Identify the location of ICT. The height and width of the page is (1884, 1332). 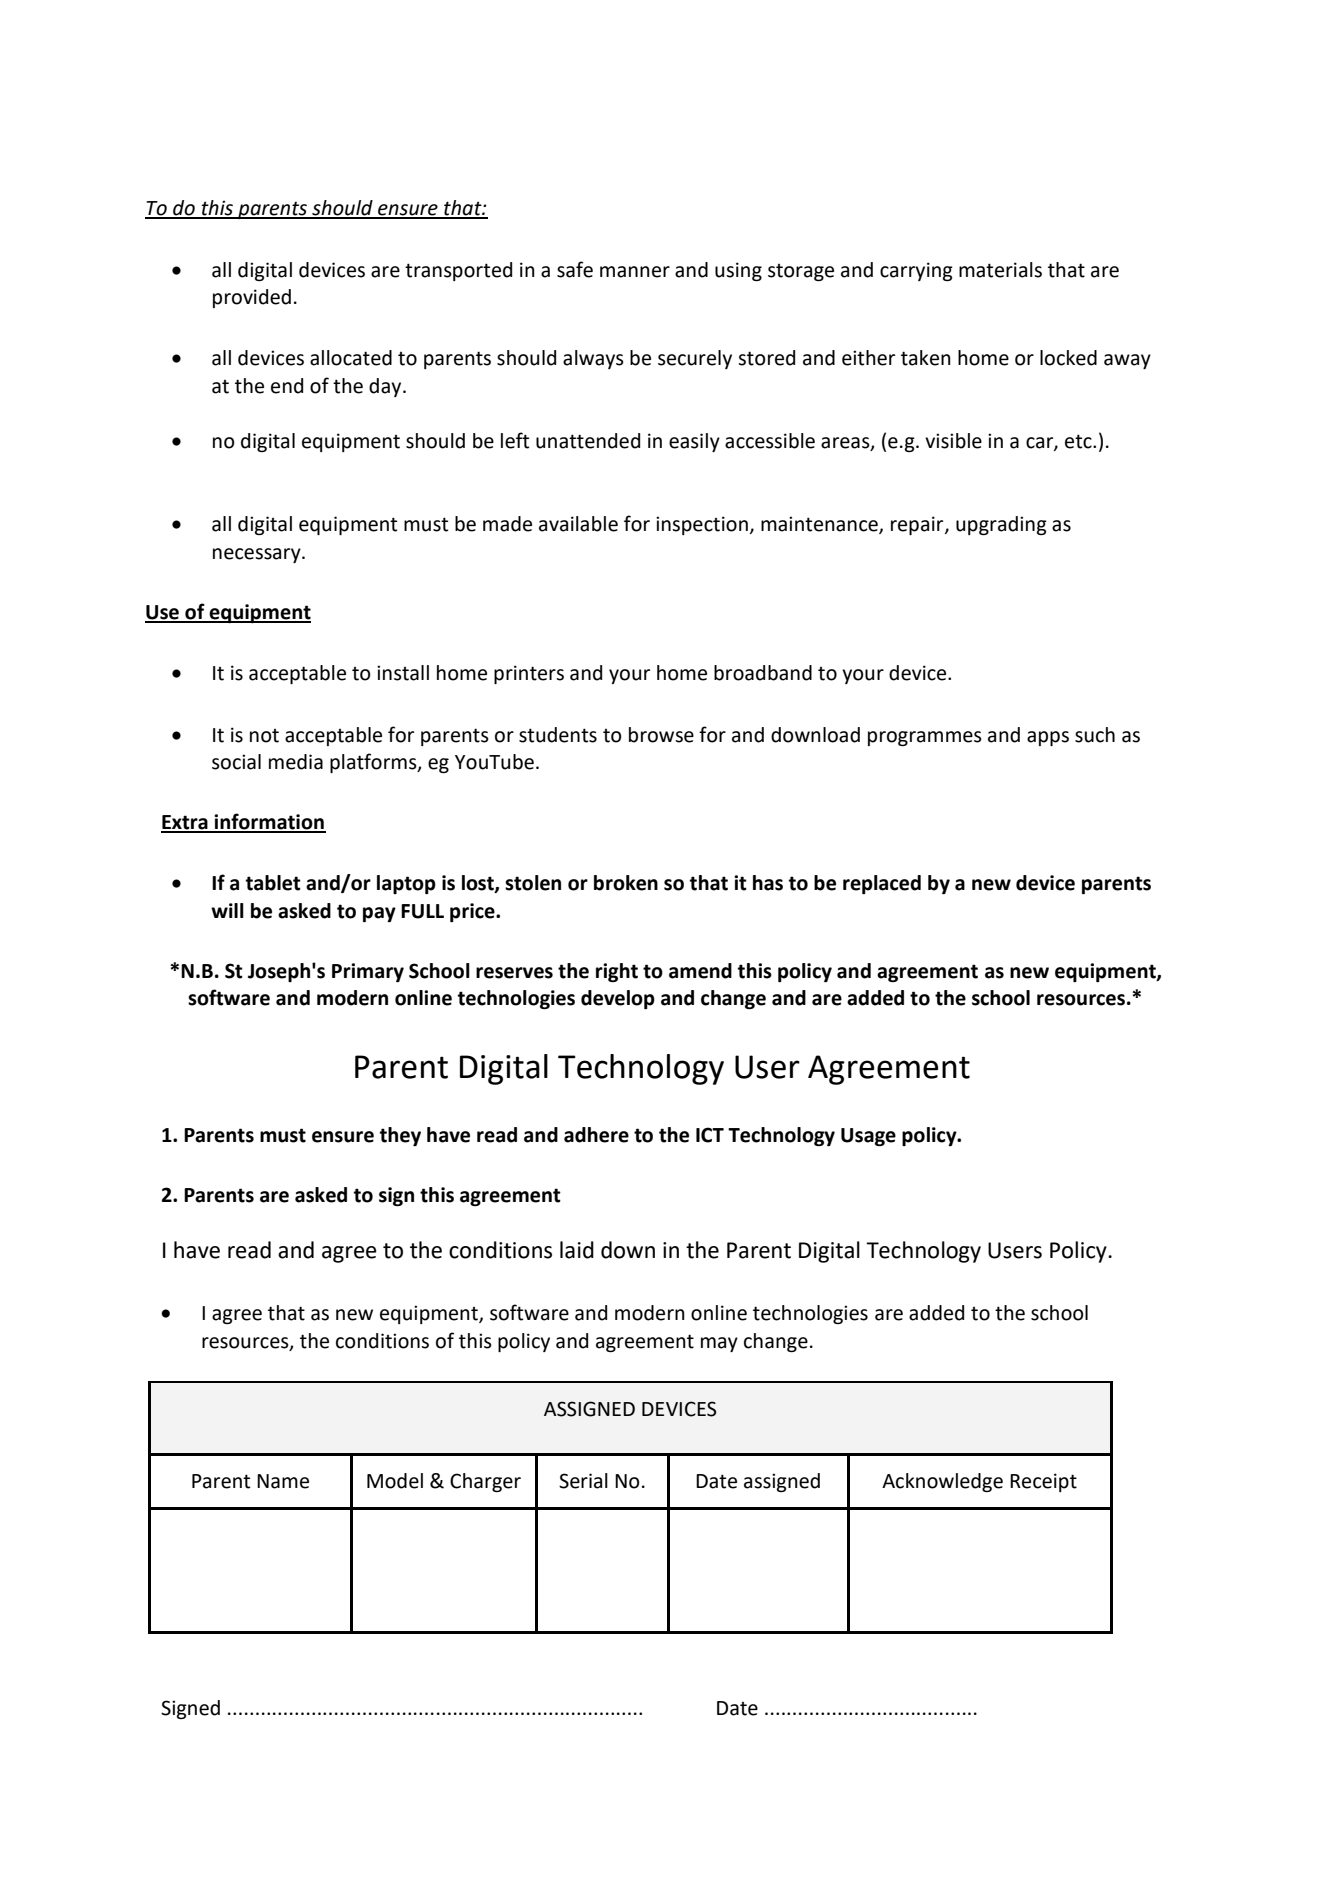
(710, 1135).
